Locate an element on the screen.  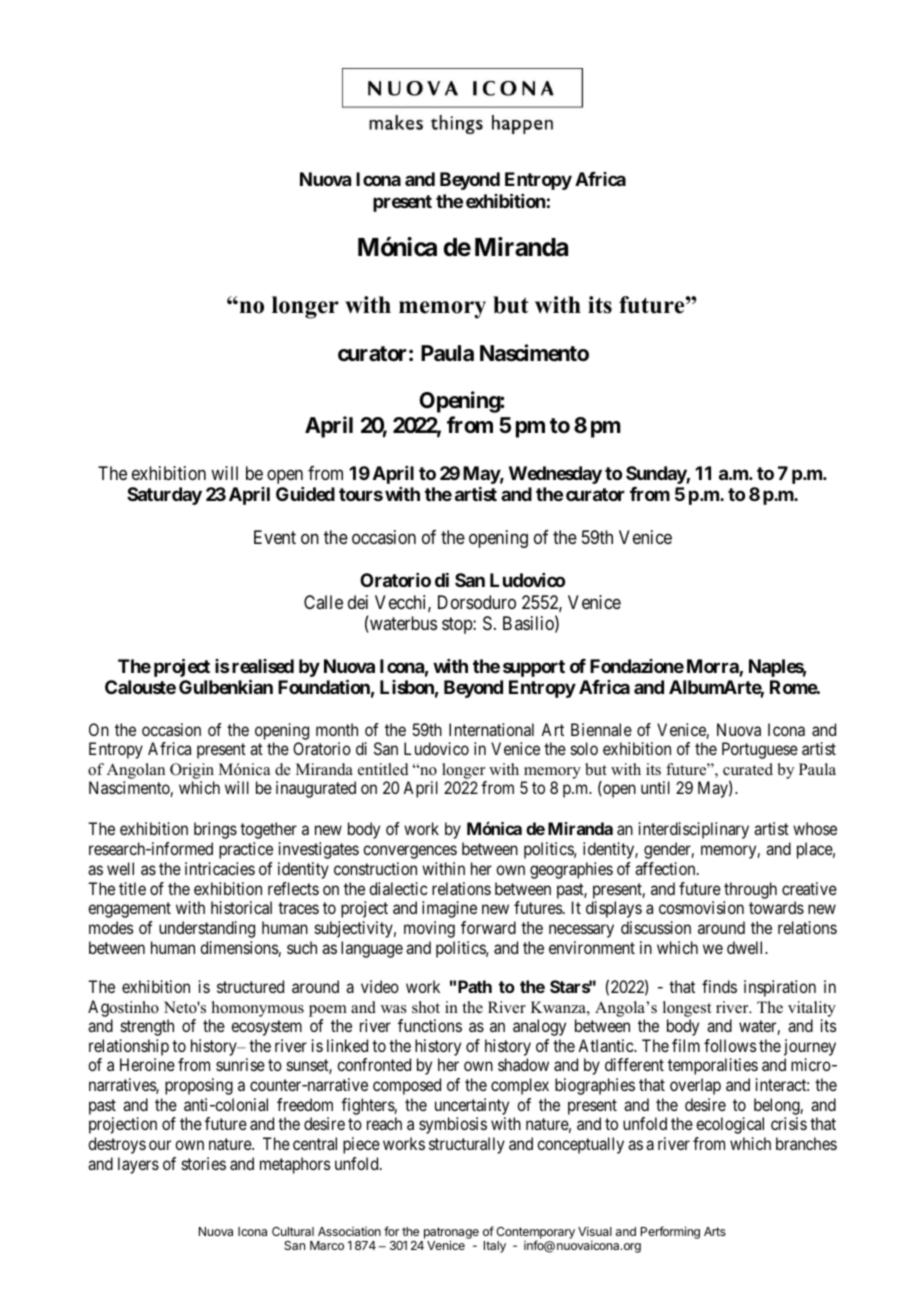
Cultural is located at coordinates (293, 1231).
